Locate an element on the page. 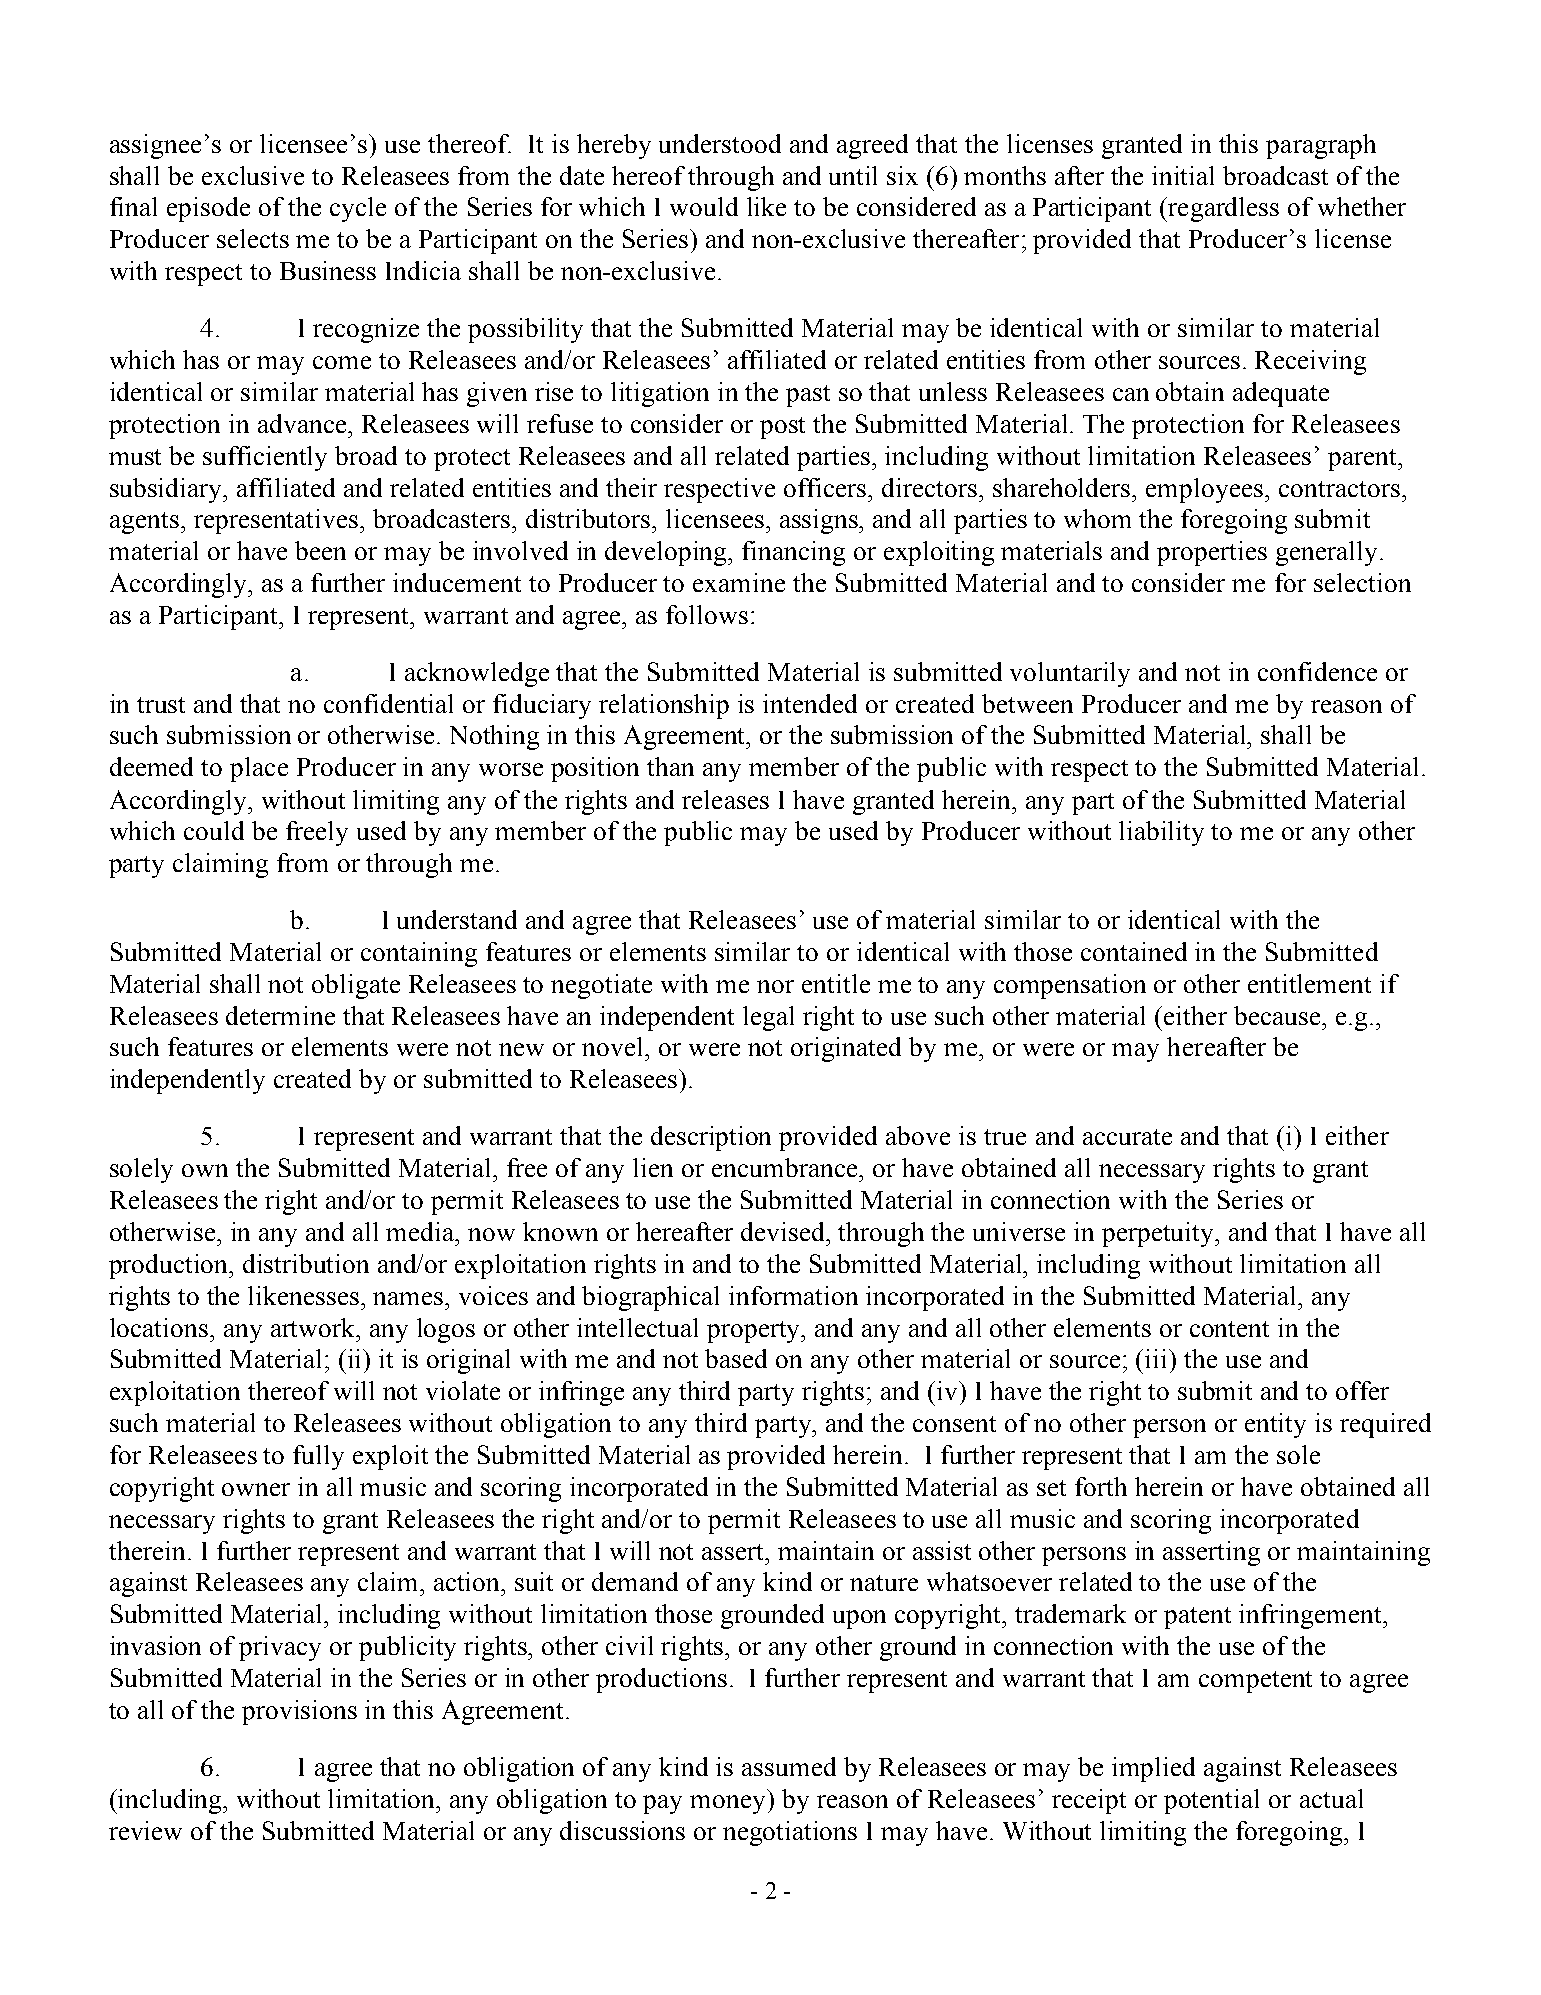 This image has width=1541, height=1995. potential is located at coordinates (1211, 1801).
